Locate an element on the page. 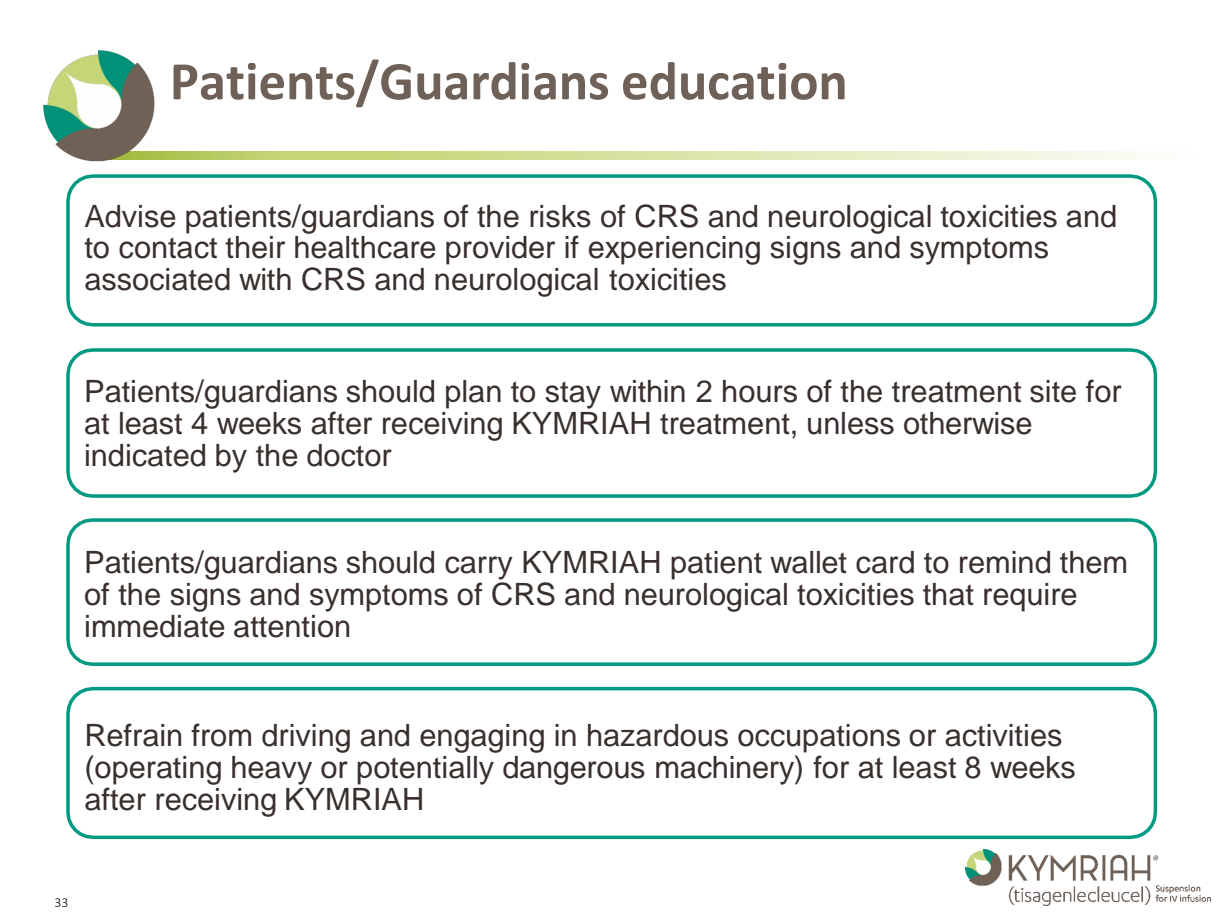  education is located at coordinates (734, 81).
